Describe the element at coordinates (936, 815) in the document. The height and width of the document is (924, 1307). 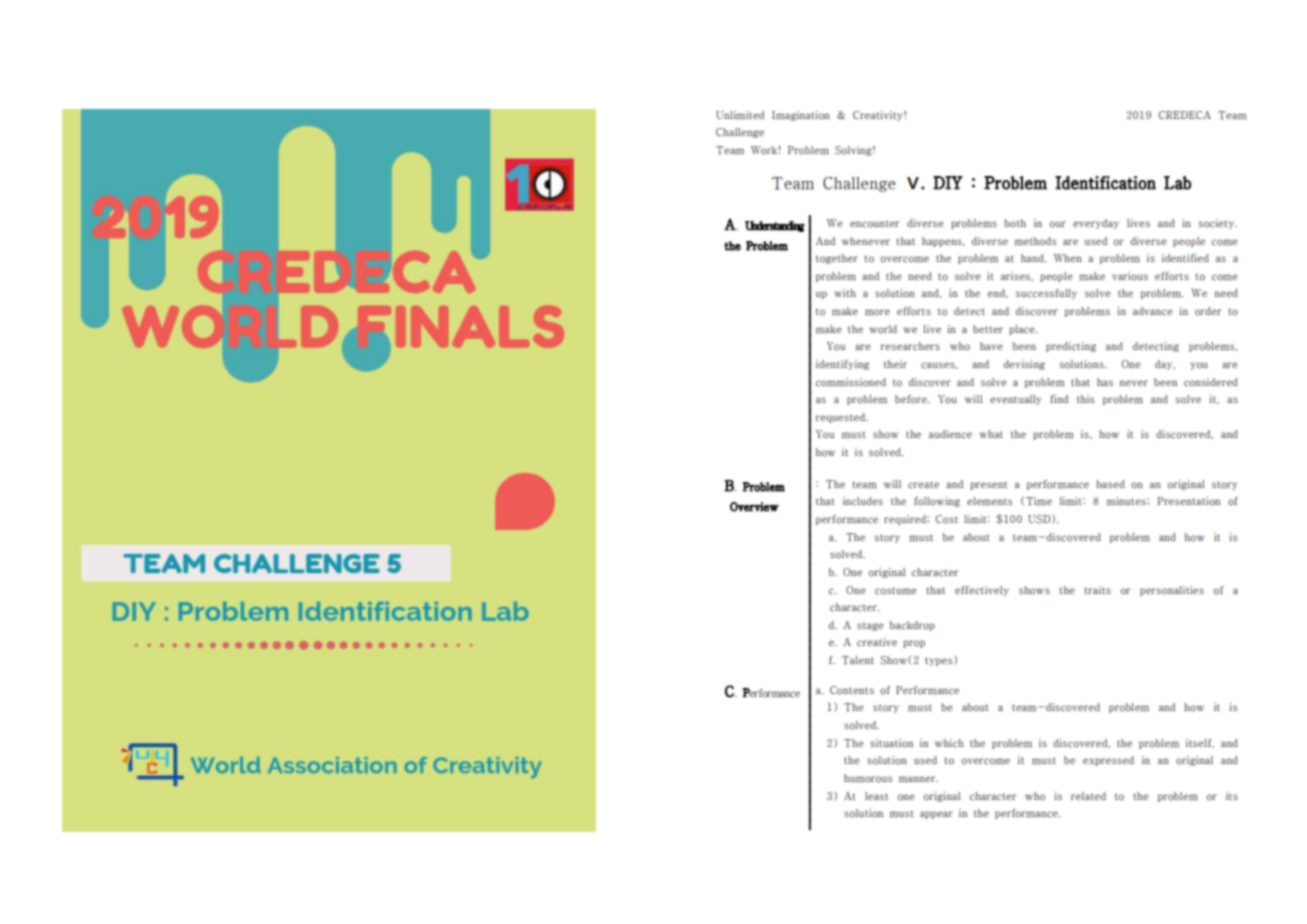
I see `appear` at that location.
